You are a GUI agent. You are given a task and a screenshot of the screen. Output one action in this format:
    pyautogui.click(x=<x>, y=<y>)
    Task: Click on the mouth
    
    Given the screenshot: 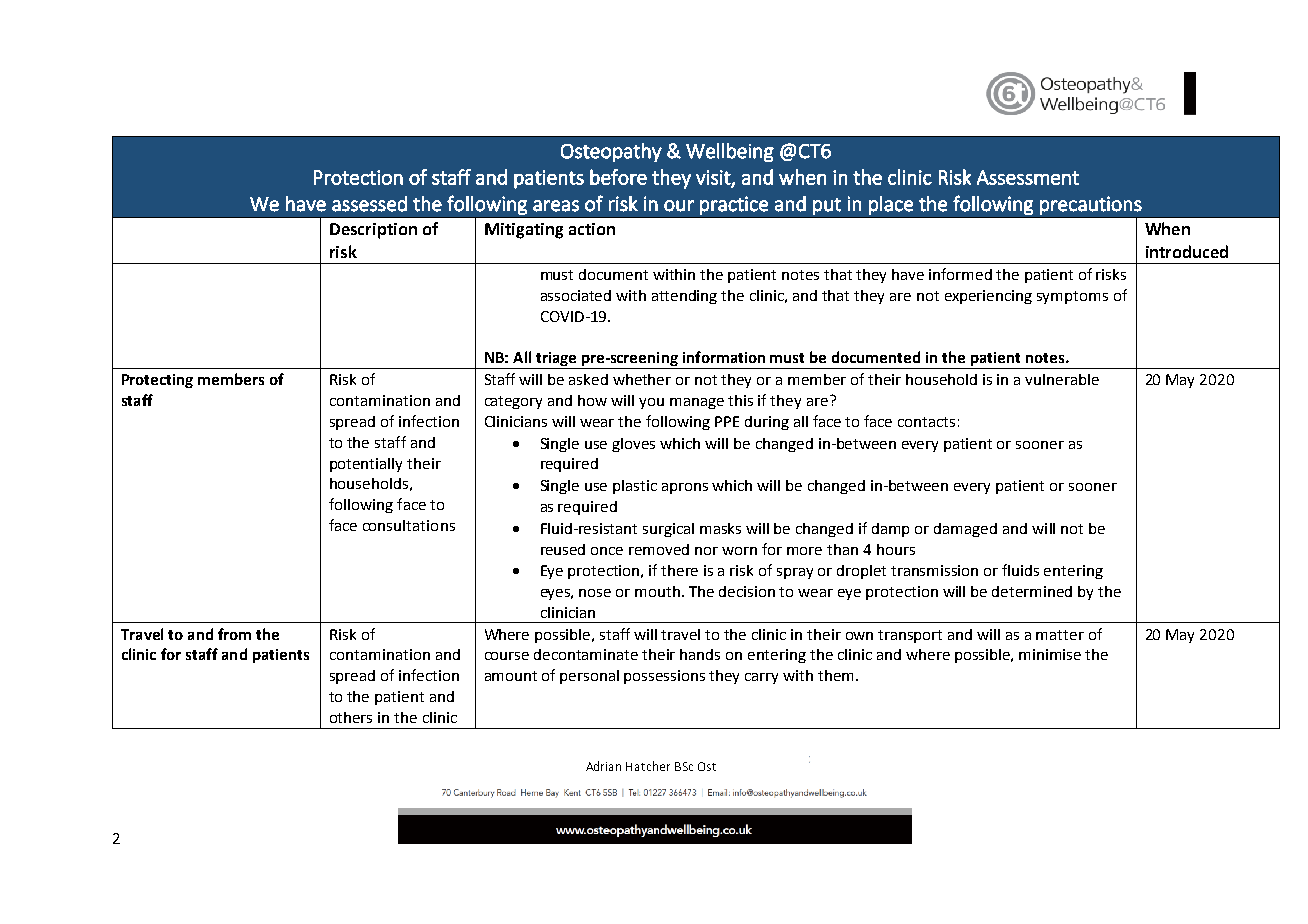 What is the action you would take?
    pyautogui.click(x=659, y=591)
